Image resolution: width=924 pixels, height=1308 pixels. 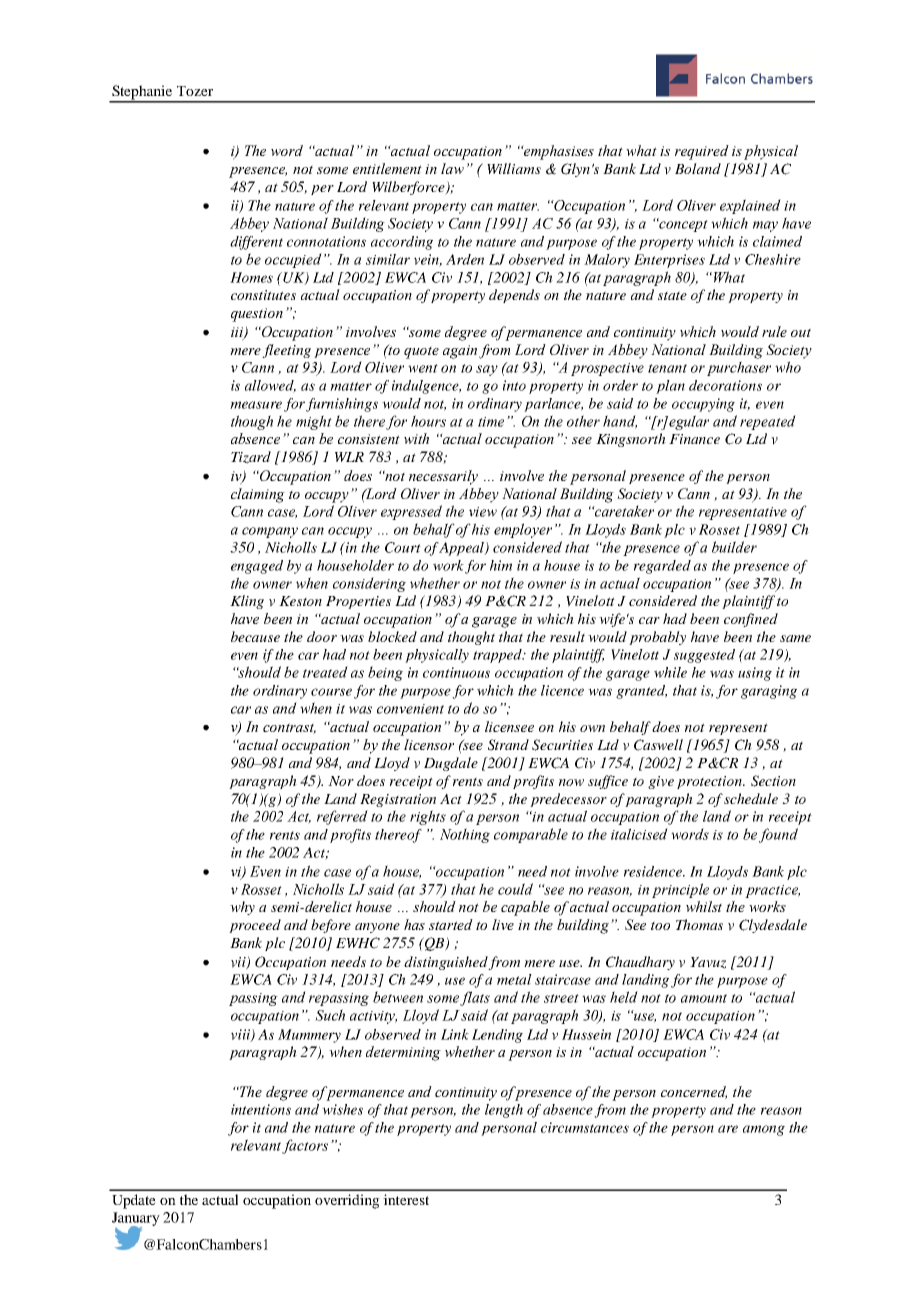 What do you see at coordinates (195, 91) in the document?
I see `Tozer` at bounding box center [195, 91].
